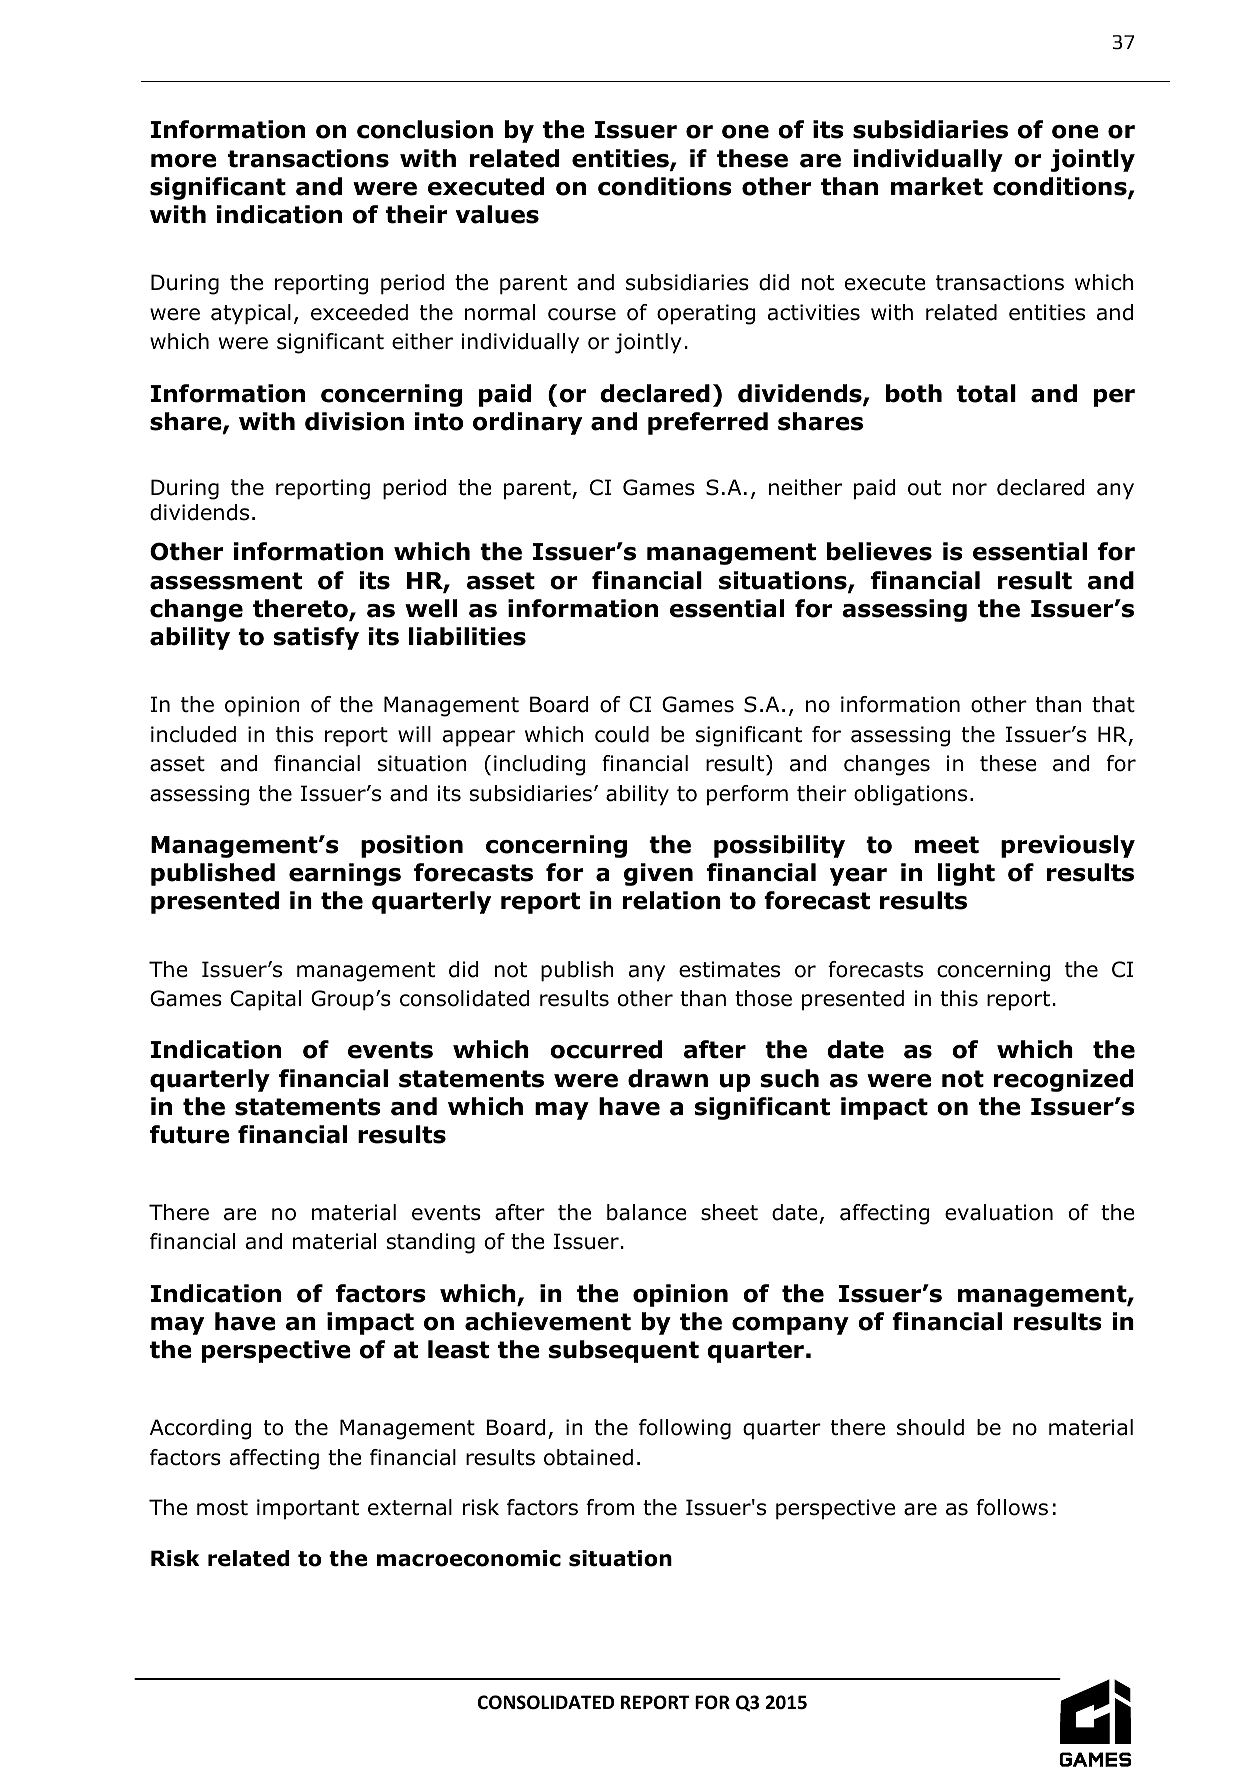  I want to click on important, so click(308, 1509).
